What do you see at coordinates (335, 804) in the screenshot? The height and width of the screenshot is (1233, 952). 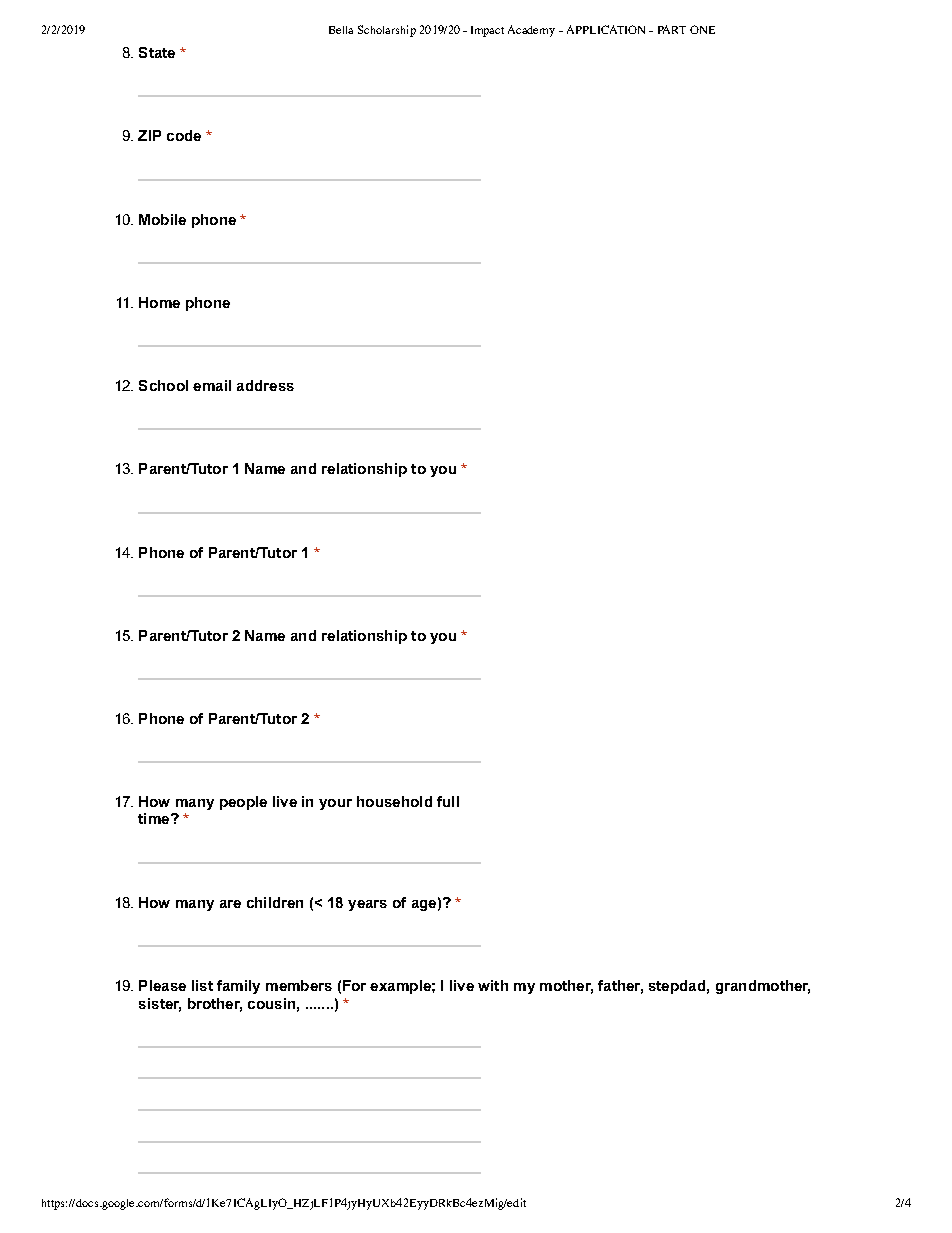 I see `your` at bounding box center [335, 804].
